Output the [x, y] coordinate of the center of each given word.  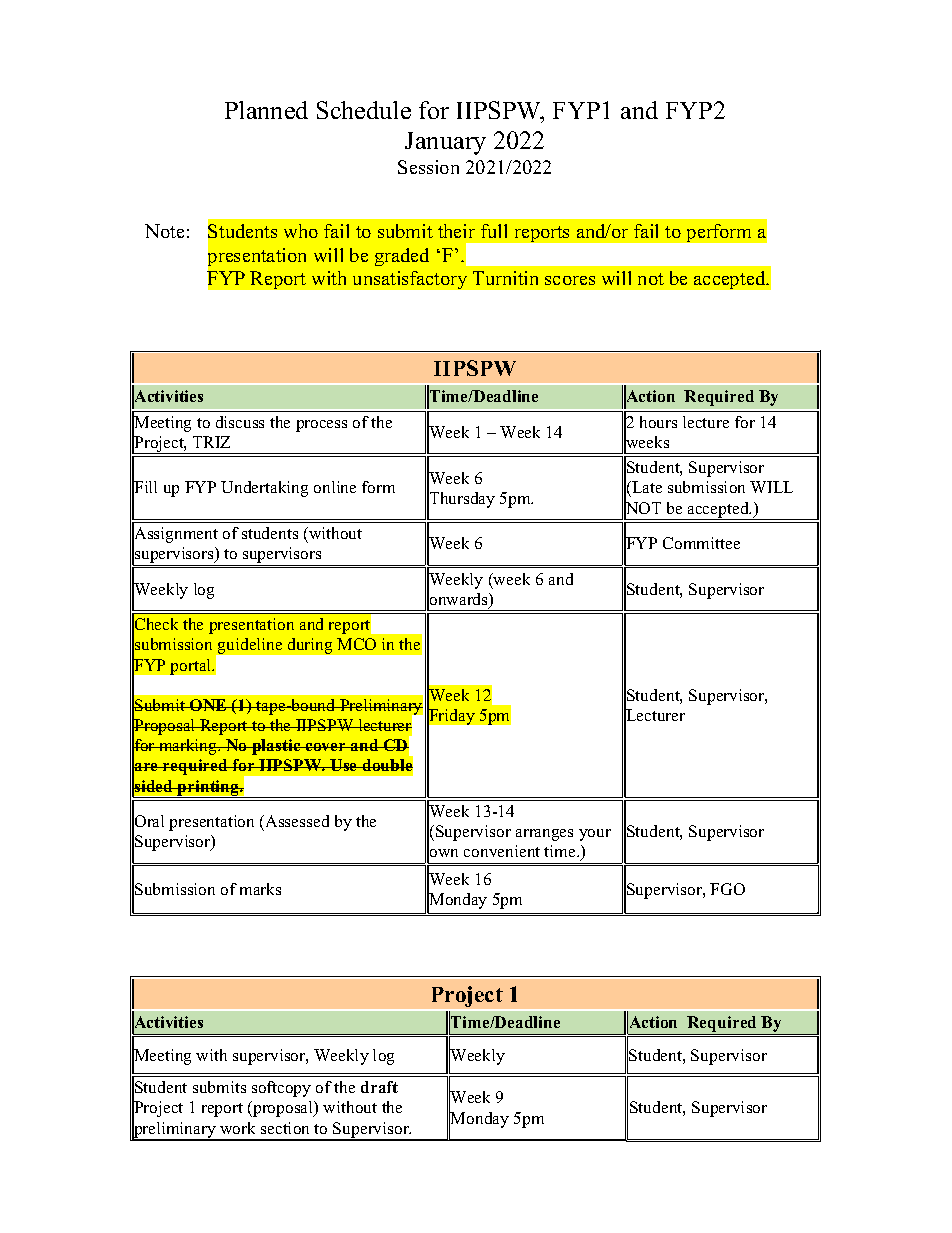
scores [570, 280]
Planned [266, 110]
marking [188, 747]
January [445, 143]
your [595, 835]
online [335, 487]
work [237, 1128]
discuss [240, 422]
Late [646, 489]
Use [344, 765]
